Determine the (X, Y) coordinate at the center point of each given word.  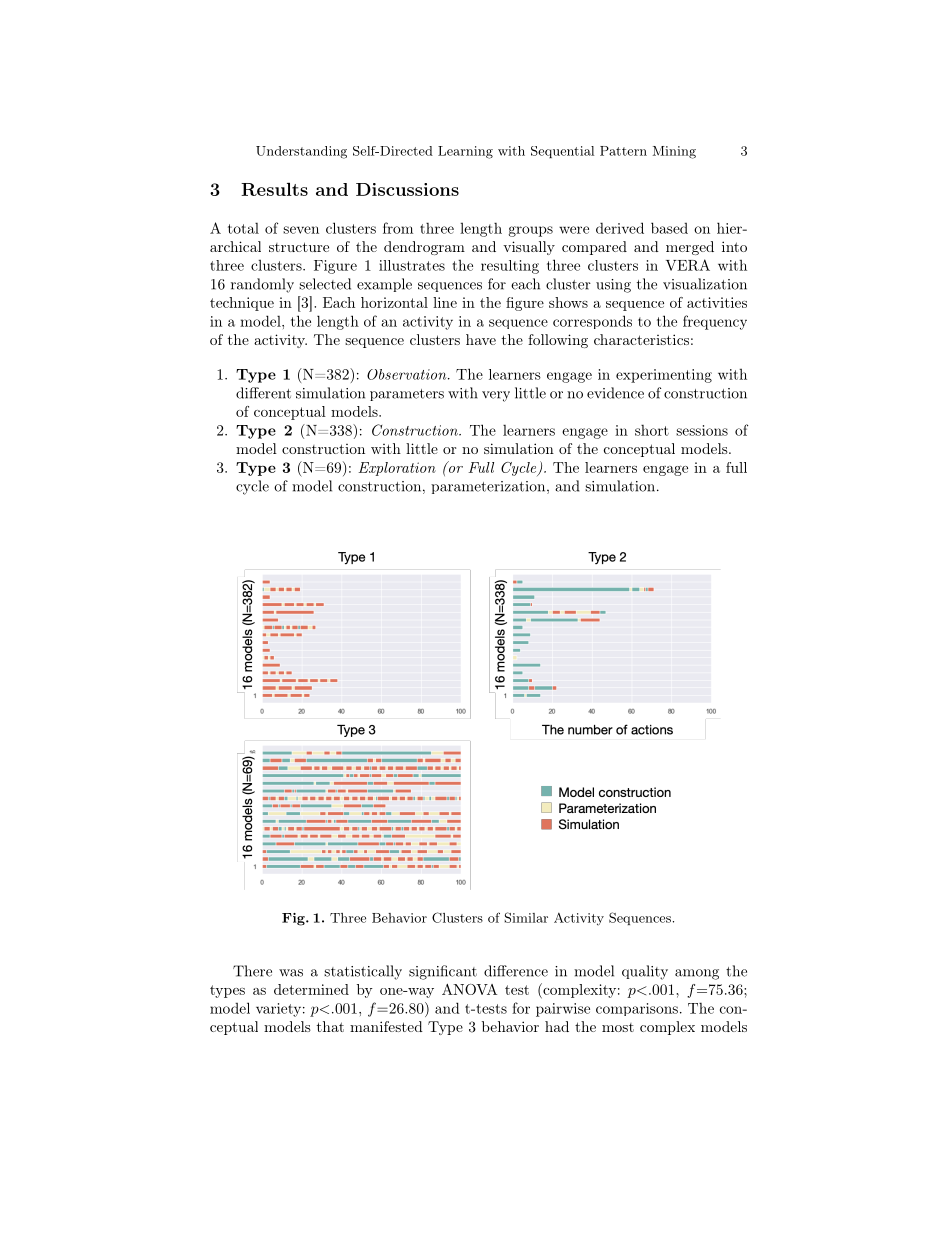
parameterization (488, 487)
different (263, 393)
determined (311, 989)
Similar (526, 917)
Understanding (301, 152)
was (291, 973)
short (652, 430)
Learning (465, 152)
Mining (674, 152)
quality (645, 972)
